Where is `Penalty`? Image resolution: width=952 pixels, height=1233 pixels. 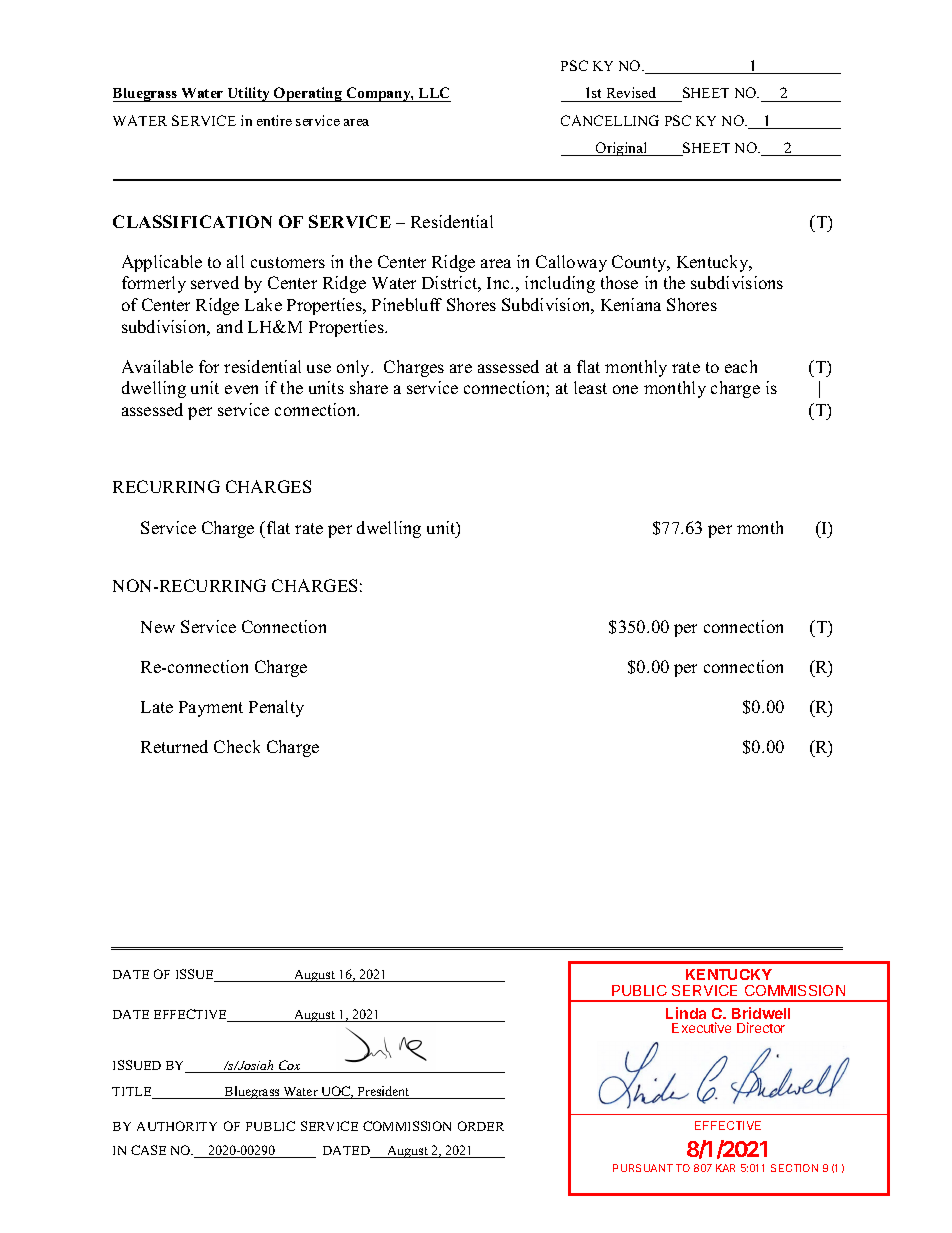 Penalty is located at coordinates (276, 708).
